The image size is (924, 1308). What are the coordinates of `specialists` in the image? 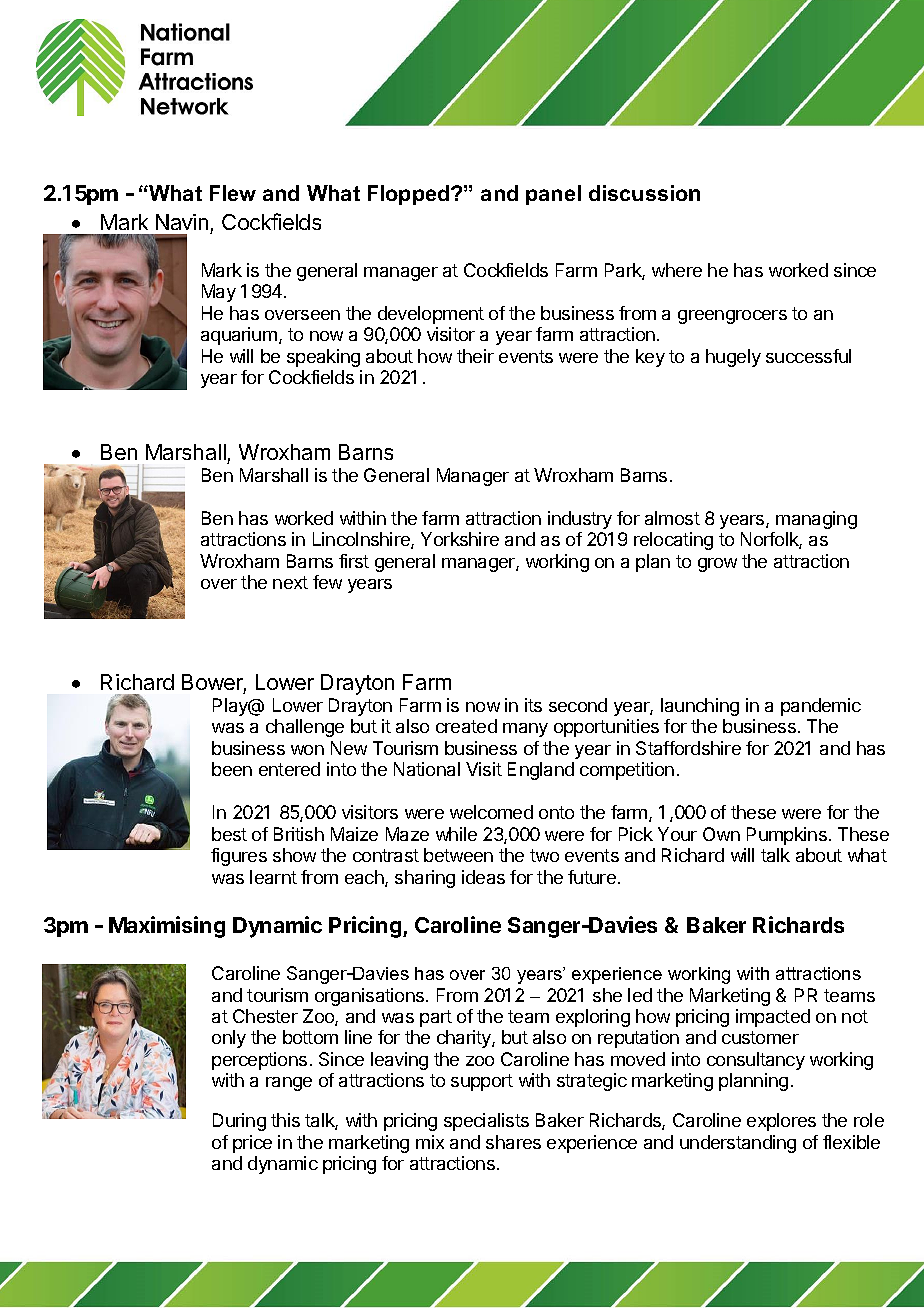 It's located at (486, 1122).
